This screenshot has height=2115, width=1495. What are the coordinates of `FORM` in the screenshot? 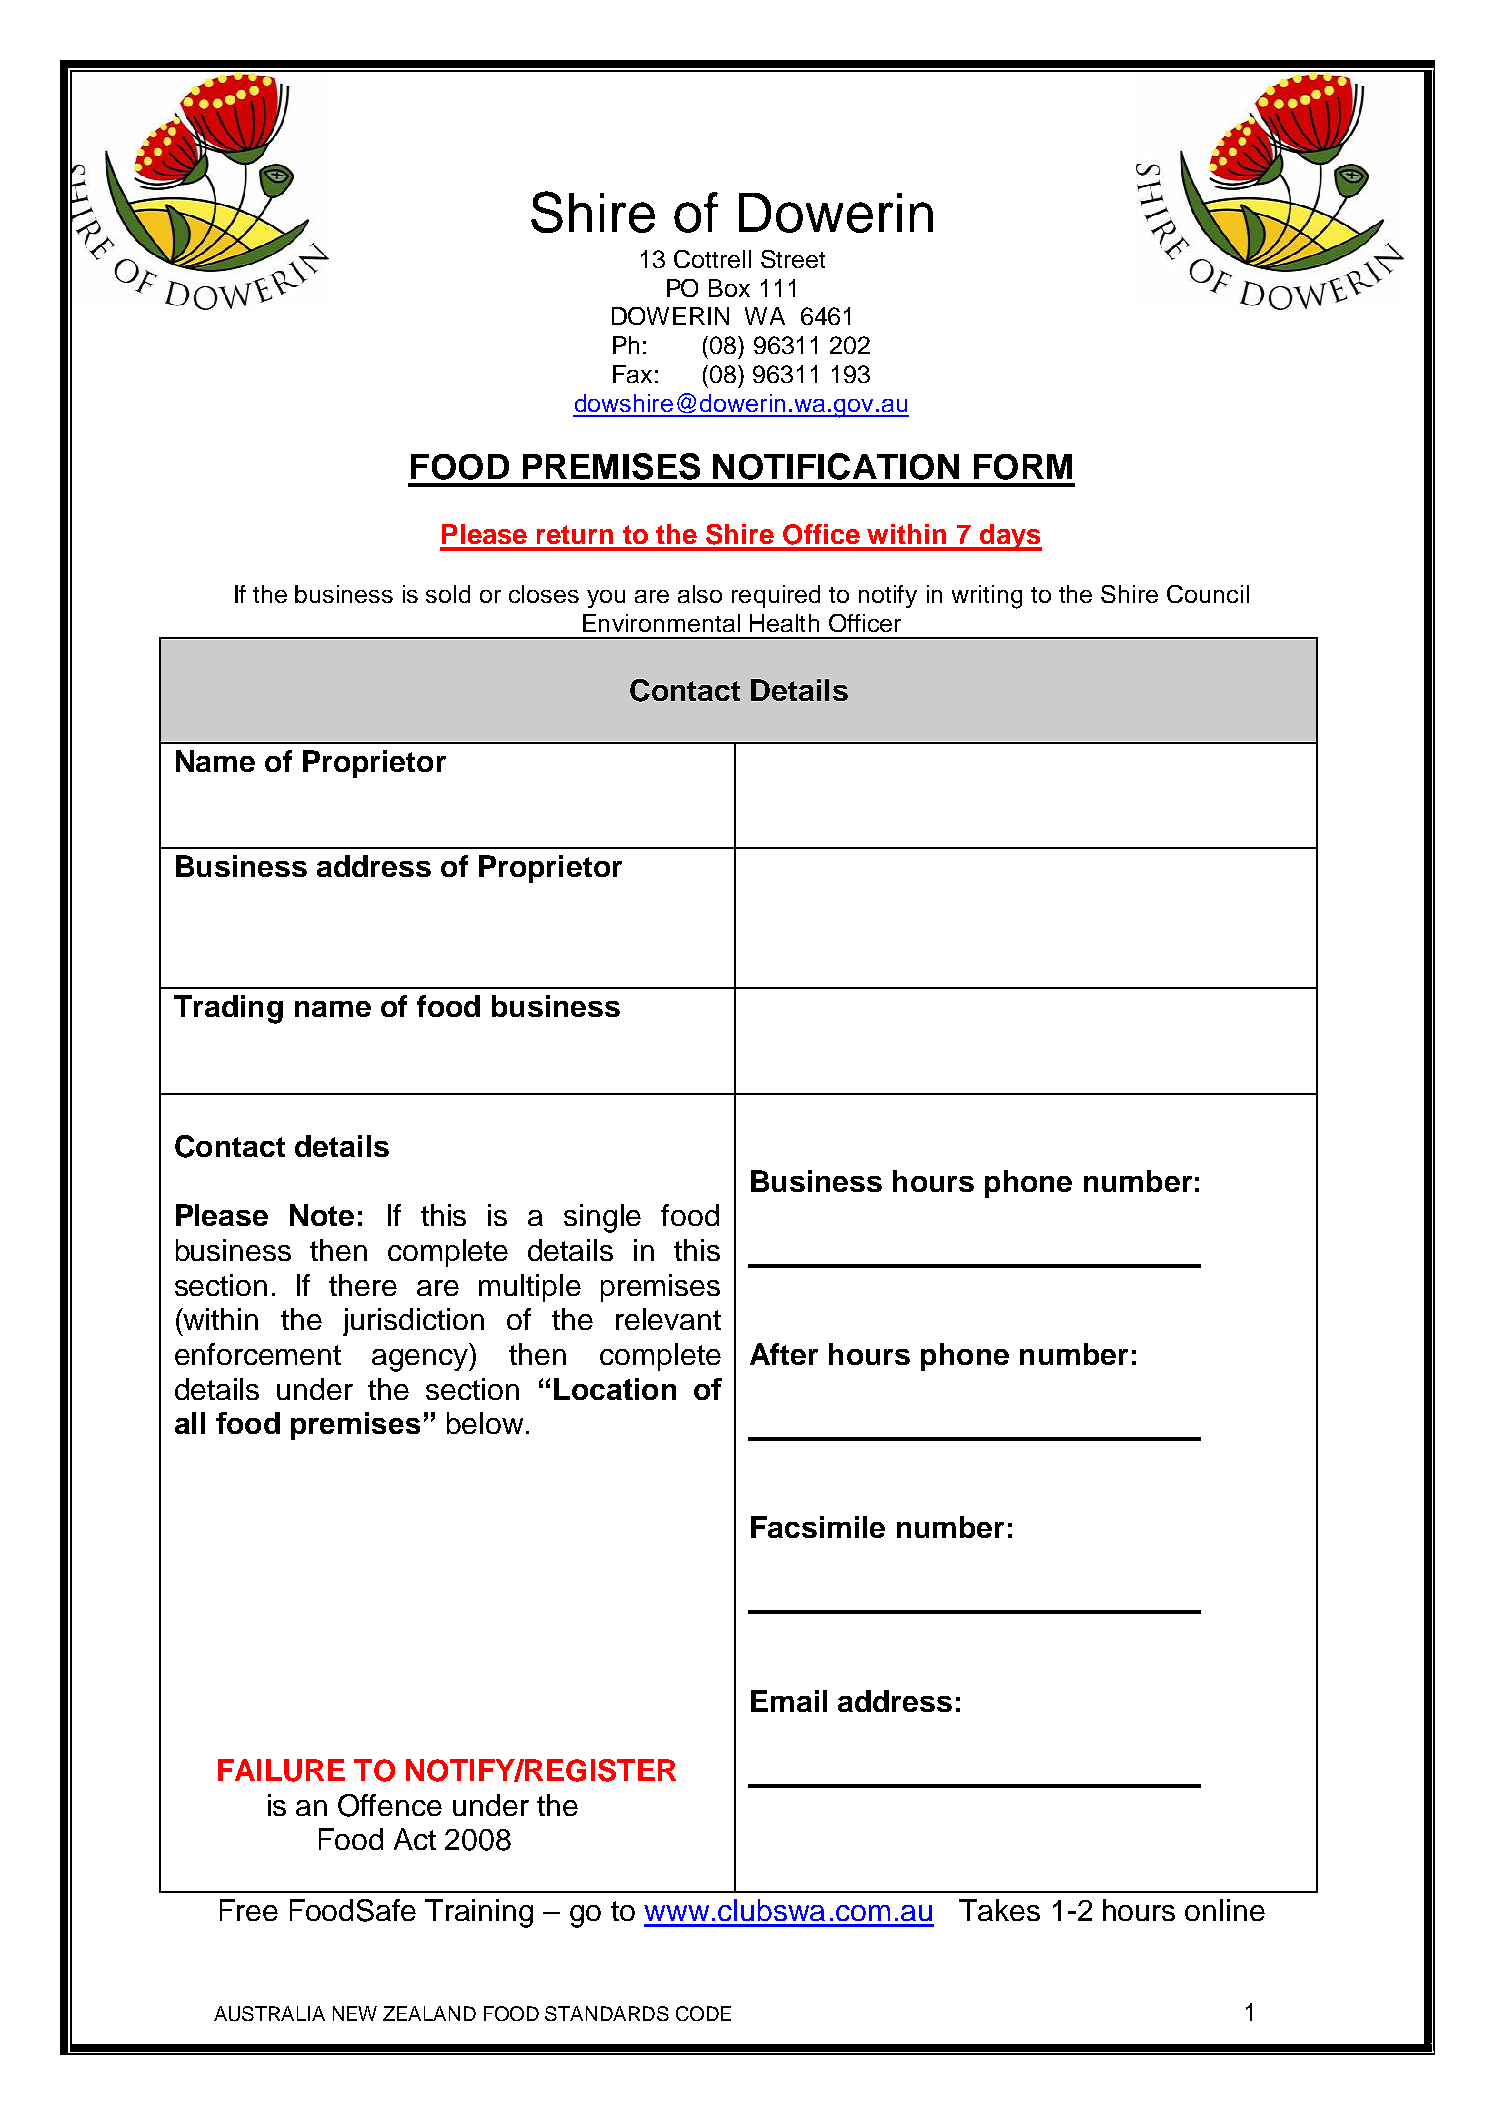 It's located at (1023, 467).
